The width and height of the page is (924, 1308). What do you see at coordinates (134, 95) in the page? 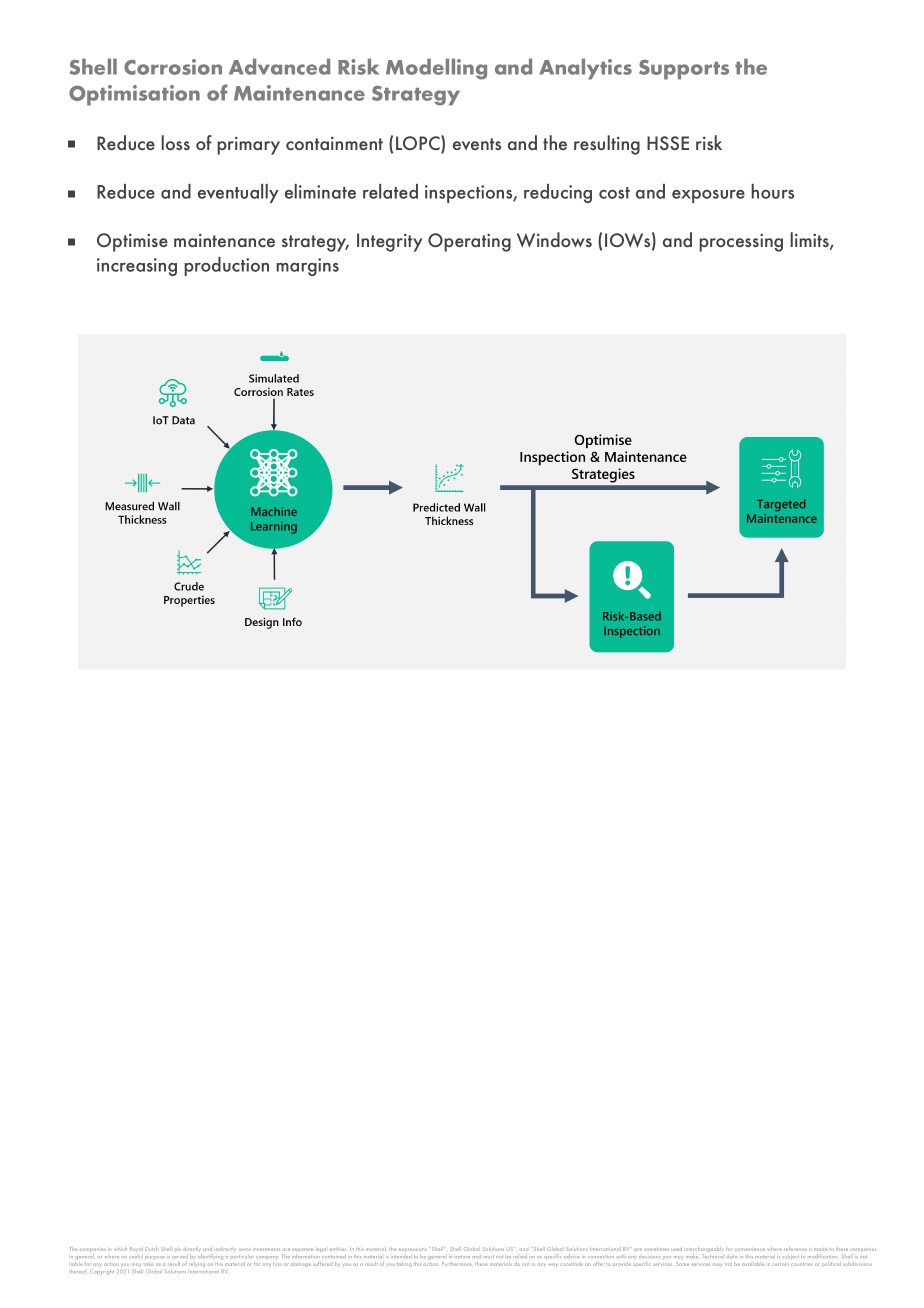
I see `Optimisation` at bounding box center [134, 95].
